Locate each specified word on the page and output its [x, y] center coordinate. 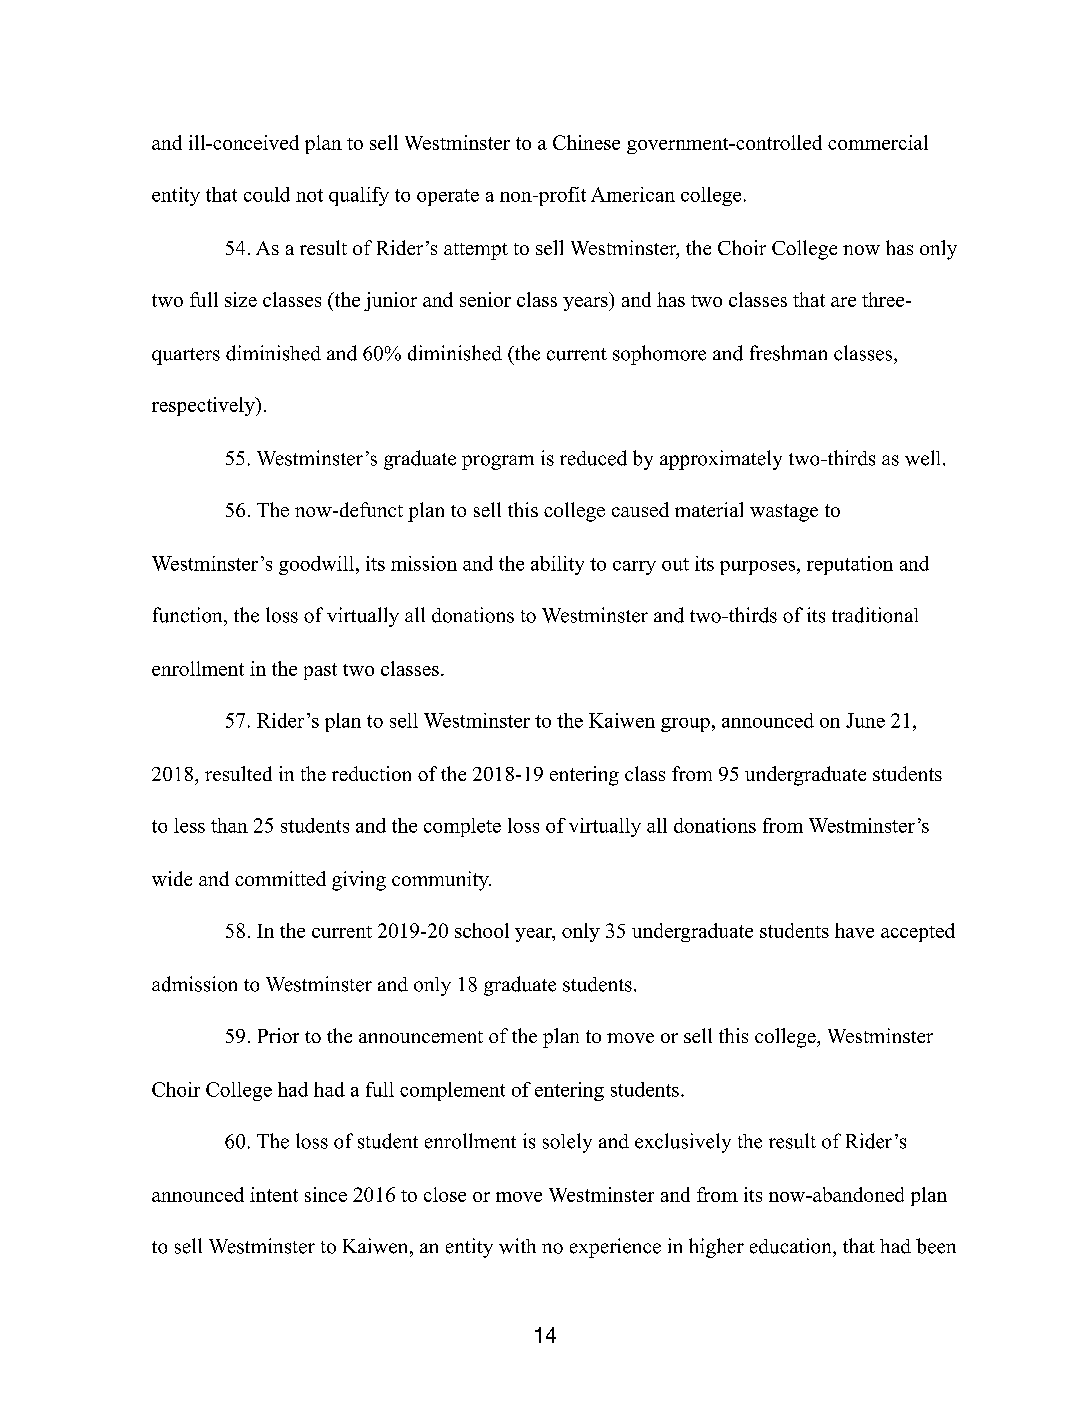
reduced [593, 458]
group [685, 725]
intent [274, 1194]
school [482, 930]
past [320, 671]
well [924, 458]
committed [280, 878]
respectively [204, 406]
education [792, 1246]
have [854, 930]
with [517, 1246]
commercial [878, 142]
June [865, 720]
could [267, 194]
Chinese [586, 142]
